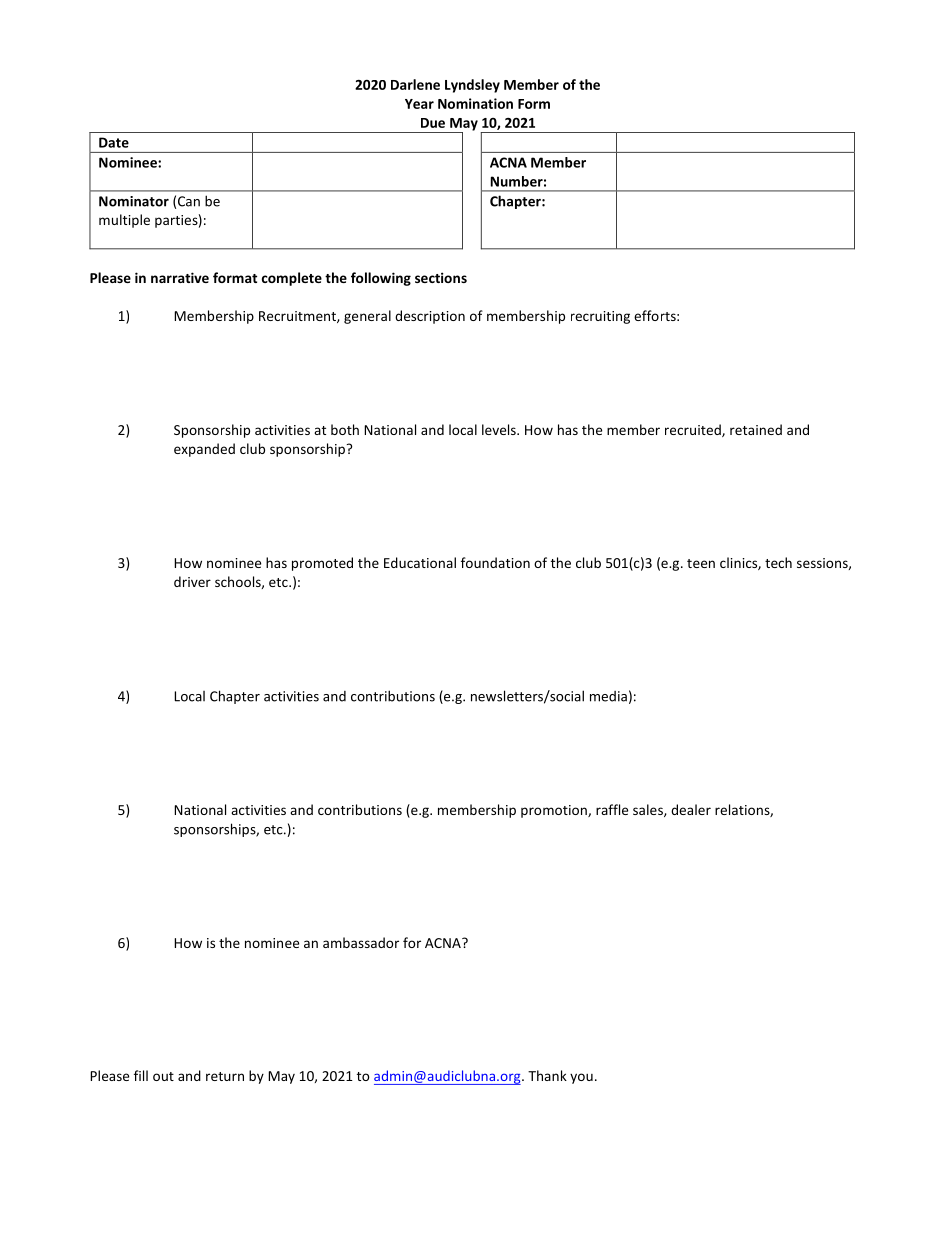 This image has width=952, height=1233. What do you see at coordinates (420, 562) in the image?
I see `Educational` at bounding box center [420, 562].
